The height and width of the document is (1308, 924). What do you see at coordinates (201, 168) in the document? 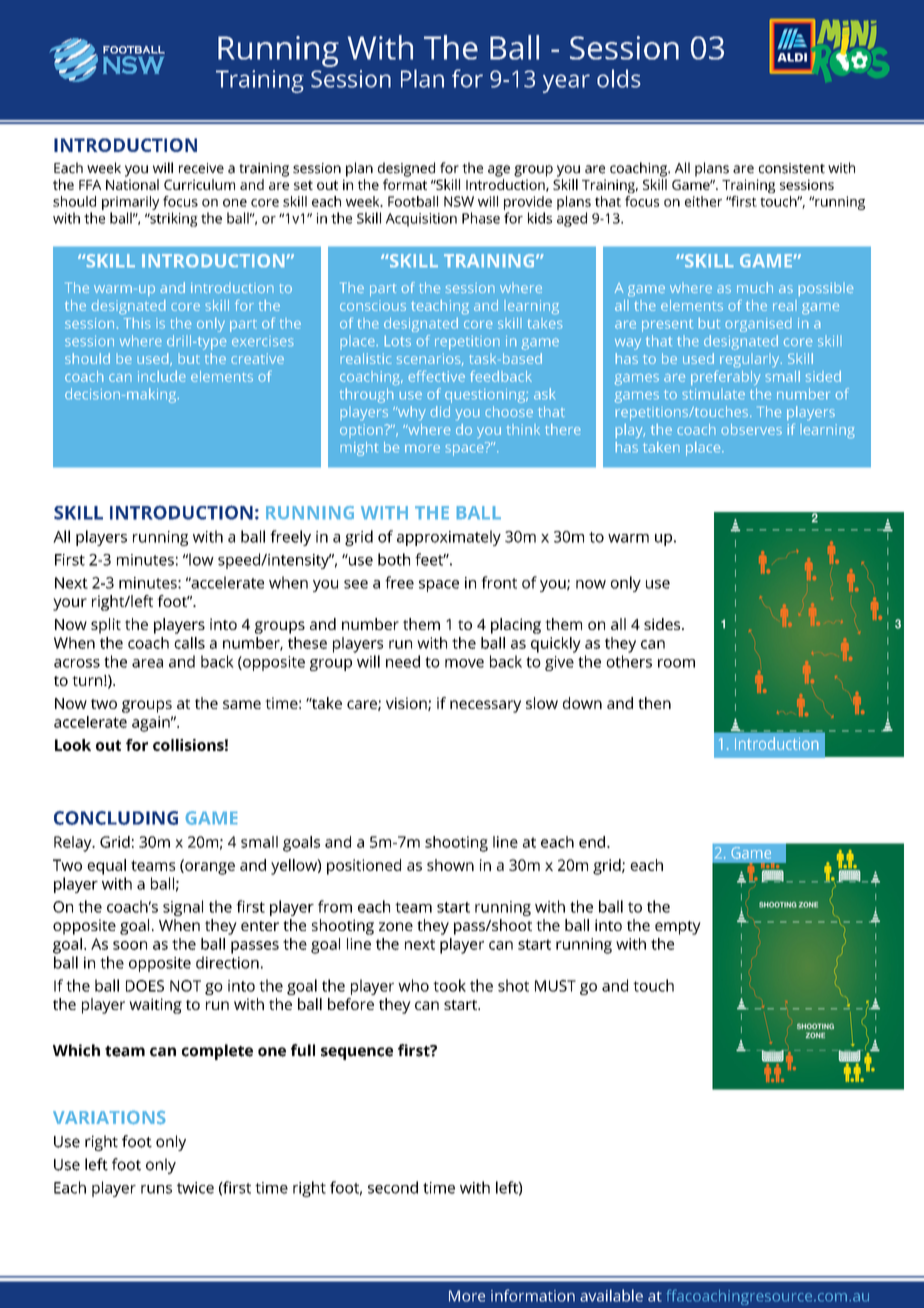
I see `receive` at bounding box center [201, 168].
